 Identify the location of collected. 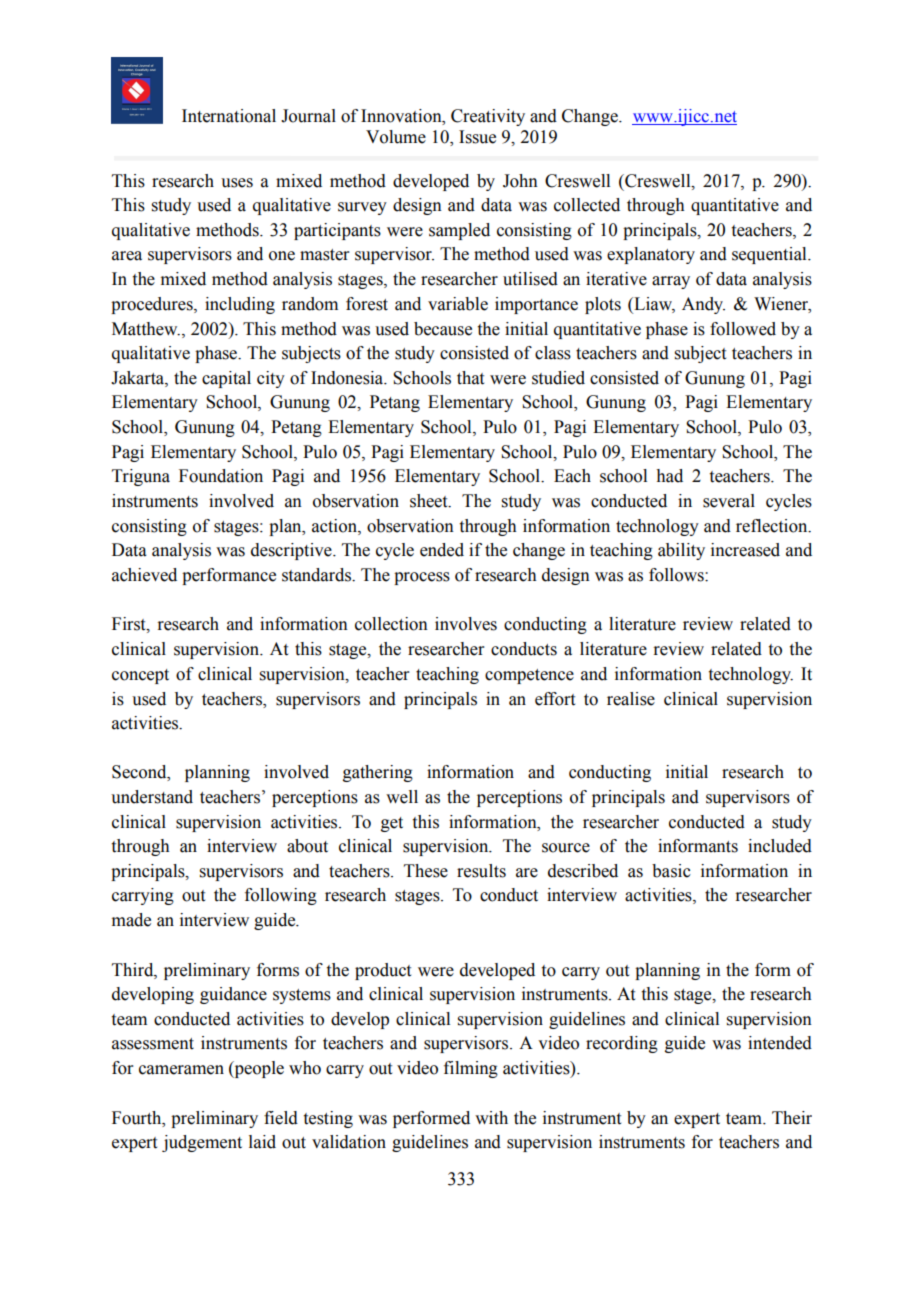
(587, 205).
